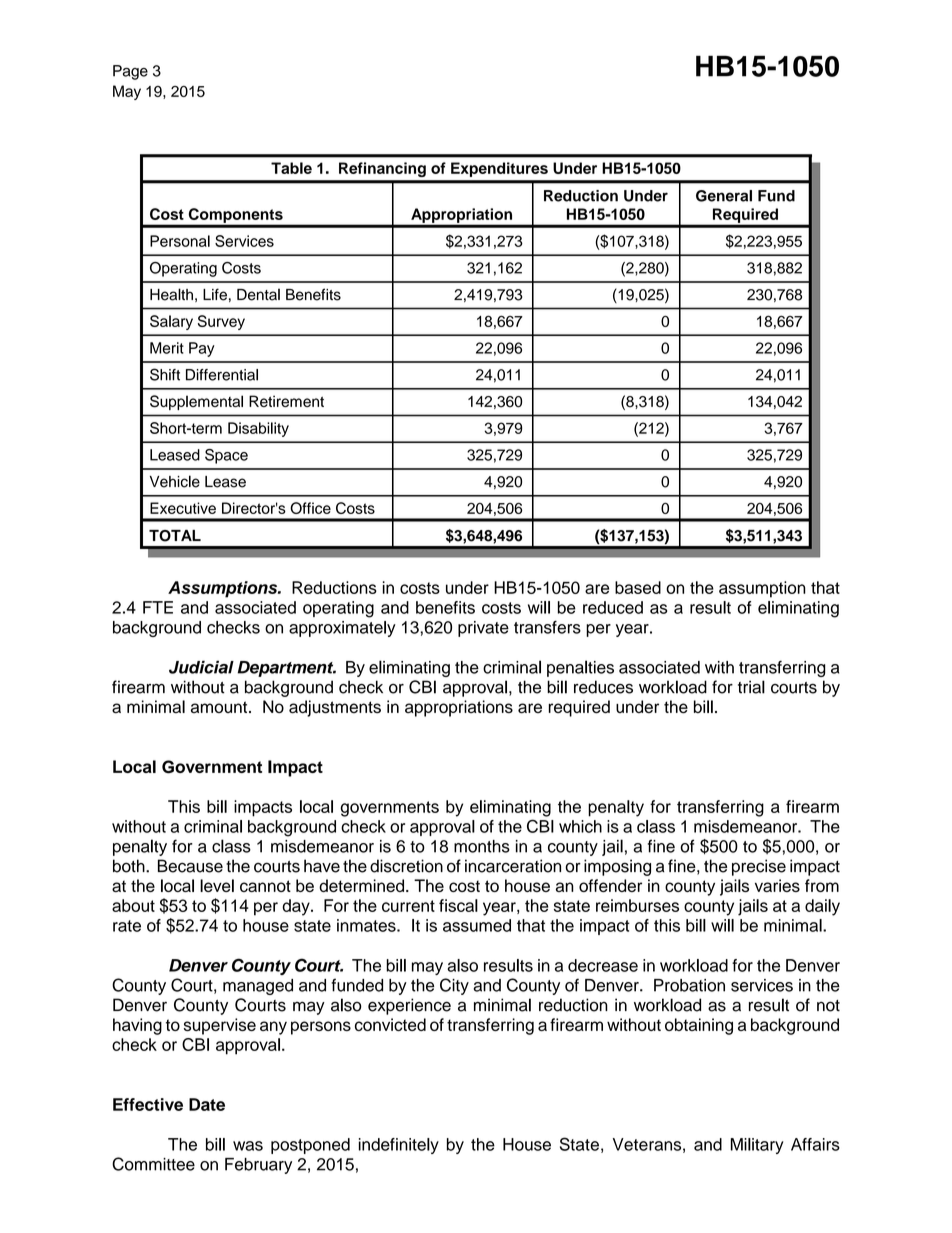  Describe the element at coordinates (399, 1146) in the document. I see `indefinitely` at that location.
